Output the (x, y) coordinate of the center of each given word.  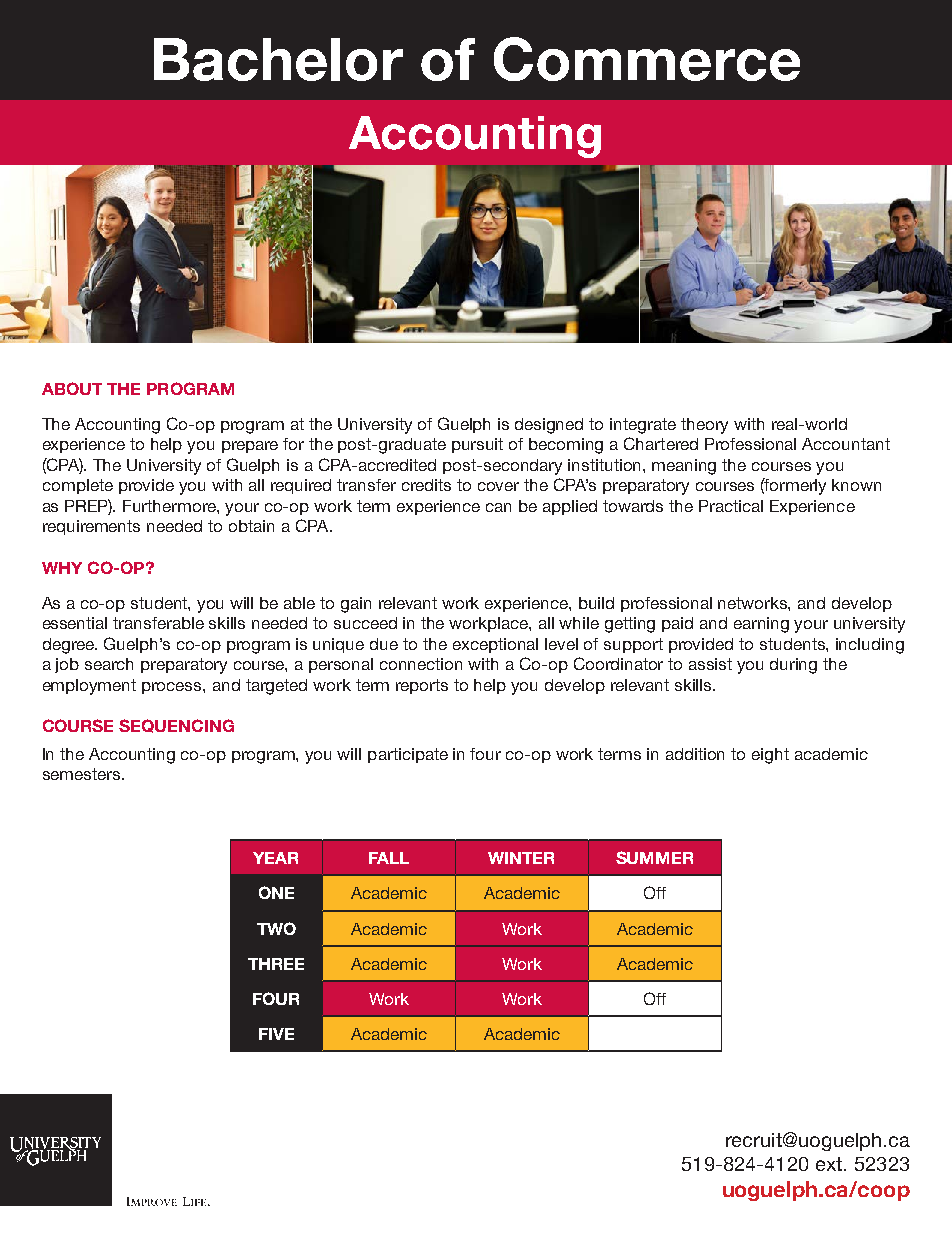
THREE (276, 964)
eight (770, 756)
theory (704, 426)
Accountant (846, 444)
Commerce (647, 59)
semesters (83, 774)
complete (78, 486)
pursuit (477, 445)
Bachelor (278, 59)
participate (408, 755)
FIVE (276, 1034)
